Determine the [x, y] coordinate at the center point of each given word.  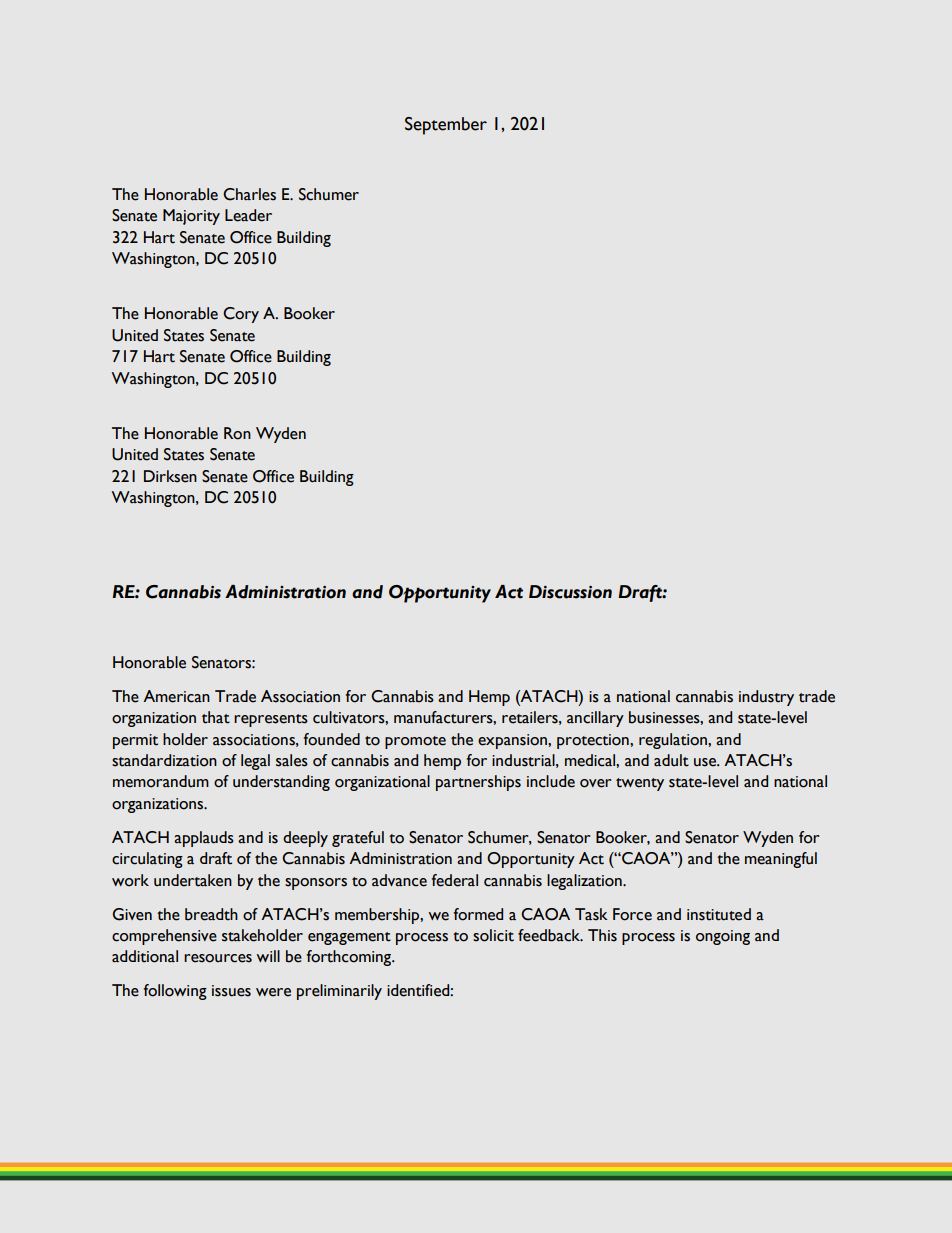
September [446, 126]
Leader [248, 215]
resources [218, 958]
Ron [237, 433]
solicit [493, 935]
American [176, 696]
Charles [249, 194]
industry [766, 698]
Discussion [570, 592]
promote [415, 742]
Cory [241, 315]
